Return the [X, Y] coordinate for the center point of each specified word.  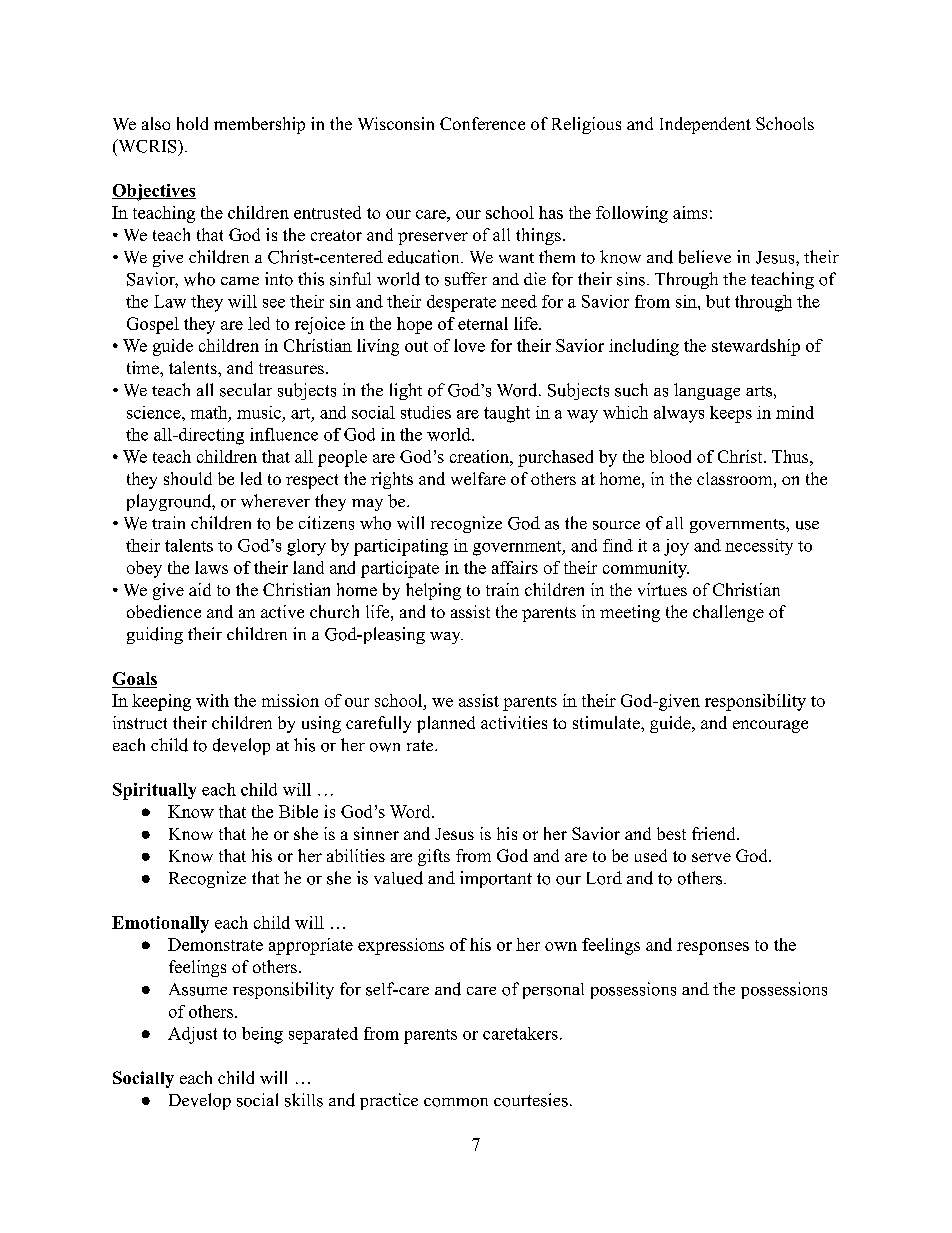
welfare [478, 478]
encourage [770, 726]
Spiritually [154, 791]
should [188, 478]
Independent [705, 125]
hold [192, 123]
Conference [482, 123]
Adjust [192, 1035]
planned [446, 724]
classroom [734, 478]
